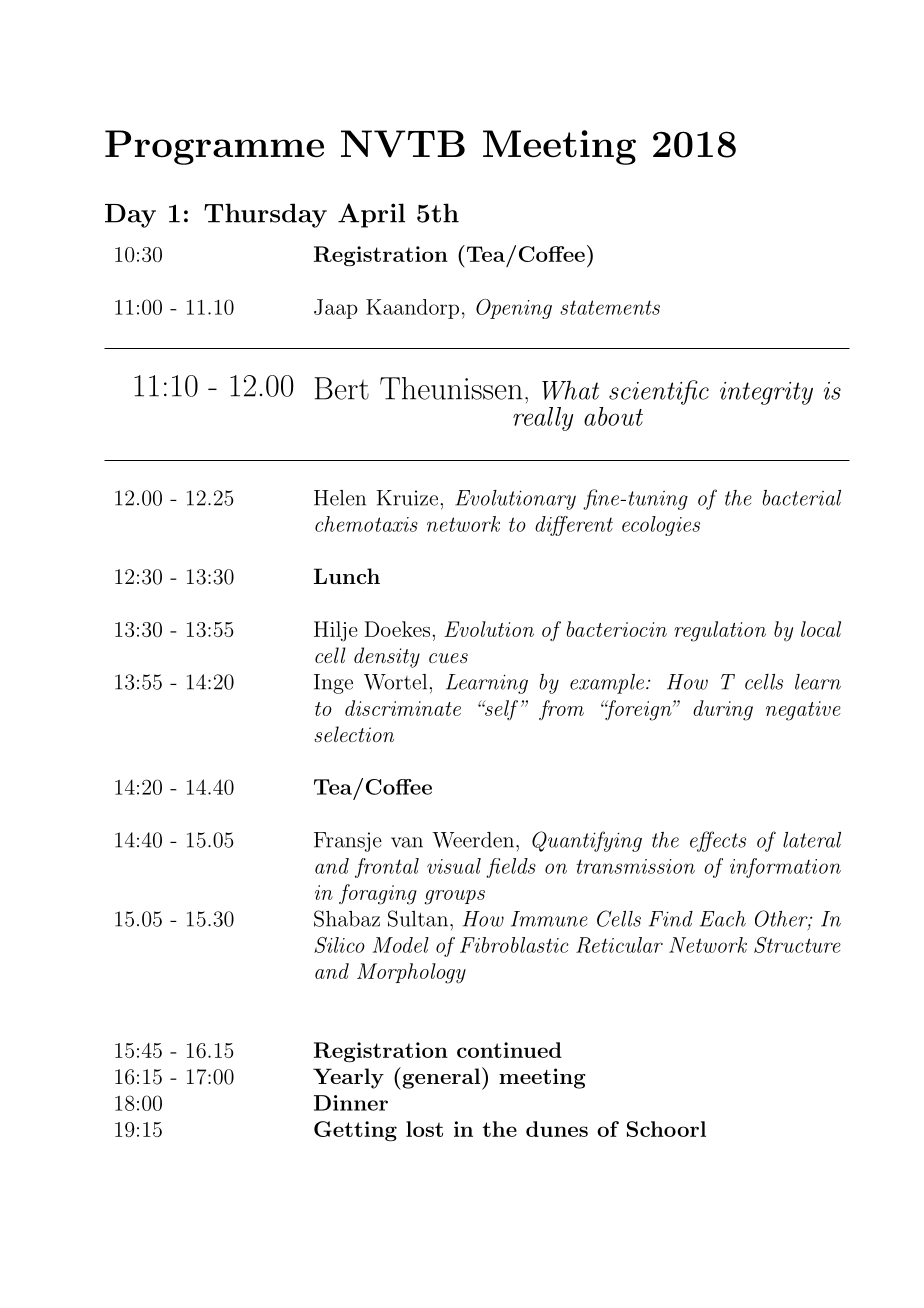 This screenshot has width=924, height=1308. I want to click on selection, so click(354, 734).
